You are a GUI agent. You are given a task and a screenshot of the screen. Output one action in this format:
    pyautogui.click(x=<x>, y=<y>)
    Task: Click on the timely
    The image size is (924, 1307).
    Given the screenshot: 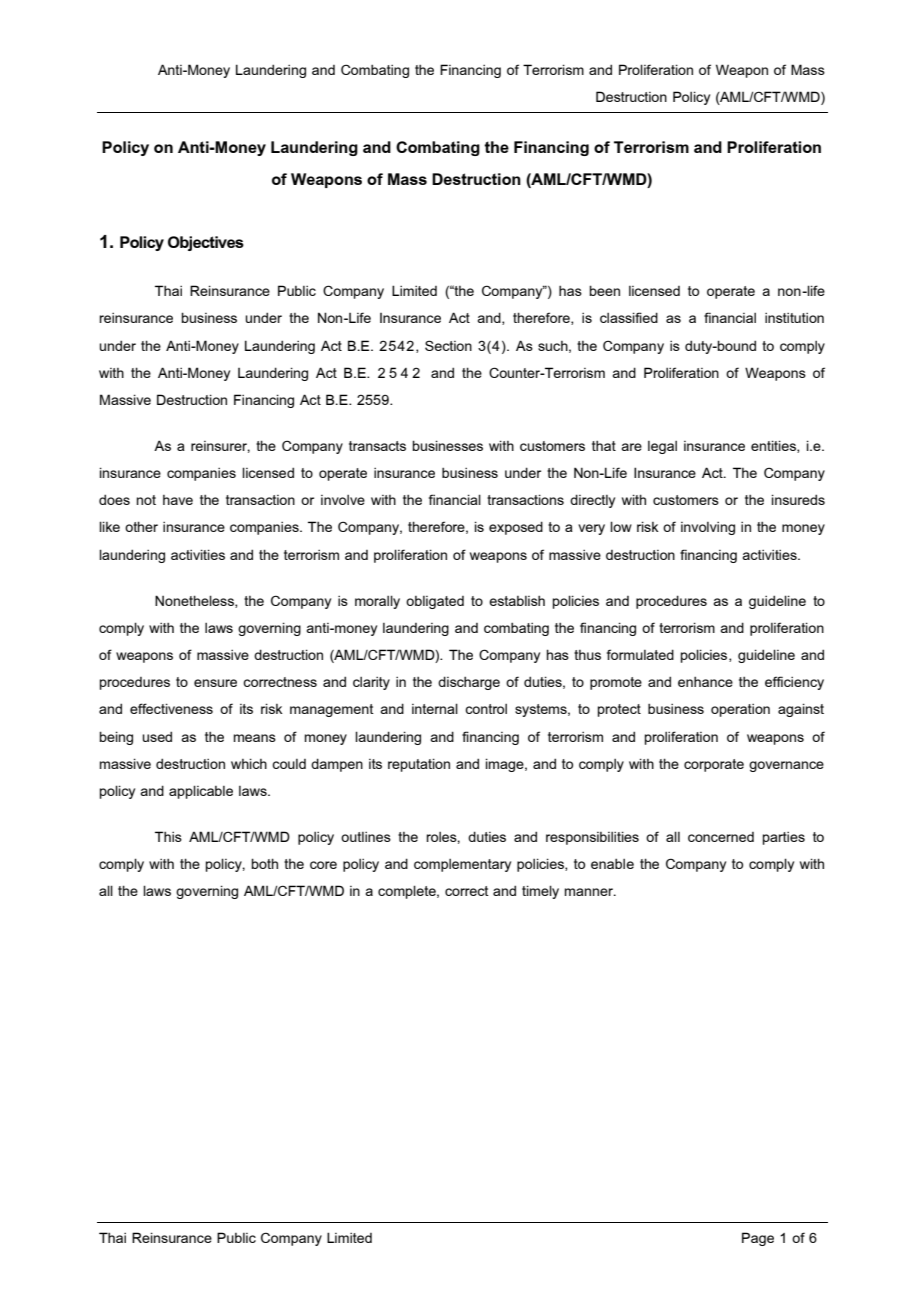 What is the action you would take?
    pyautogui.click(x=540, y=892)
